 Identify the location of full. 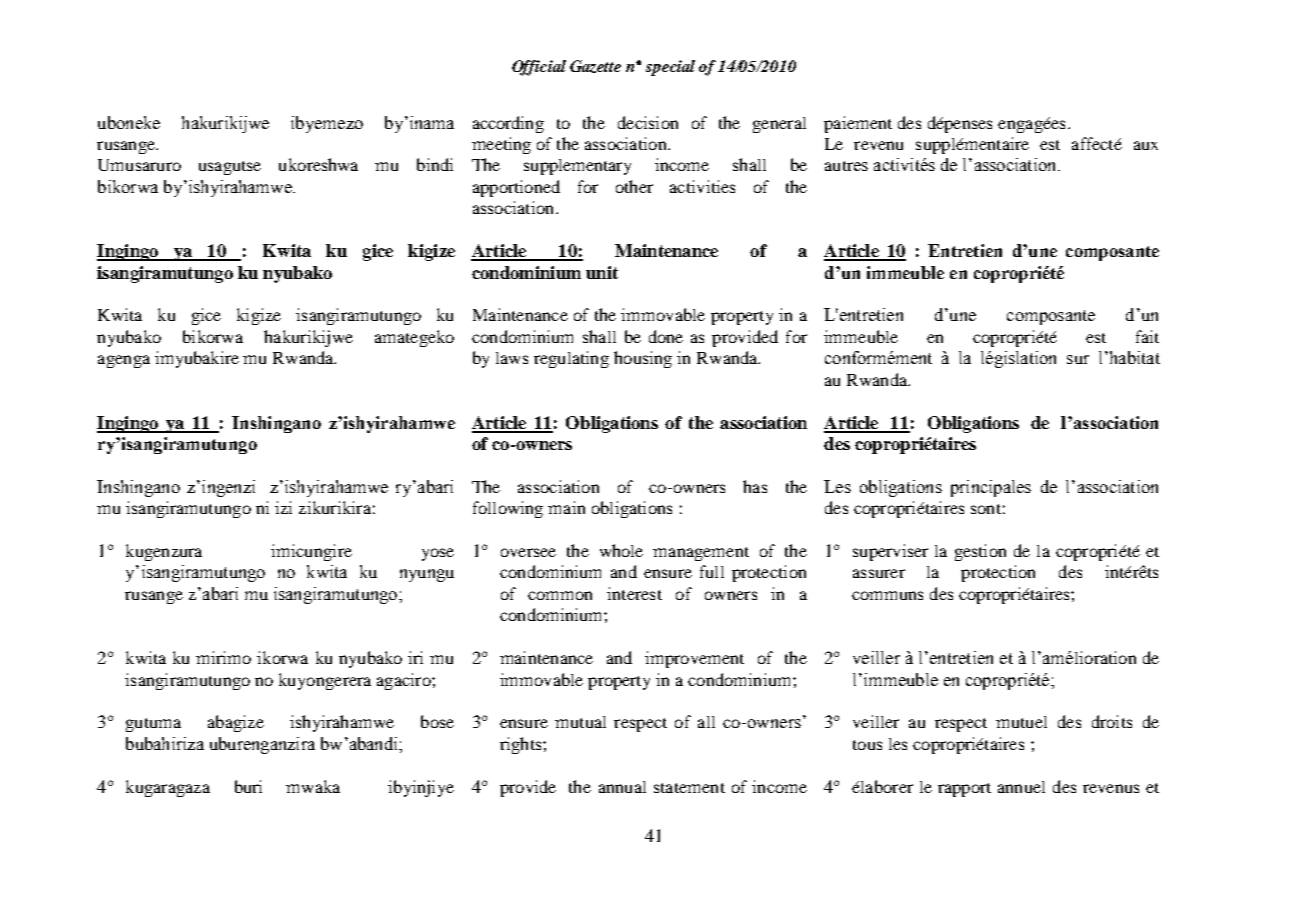
(712, 571).
